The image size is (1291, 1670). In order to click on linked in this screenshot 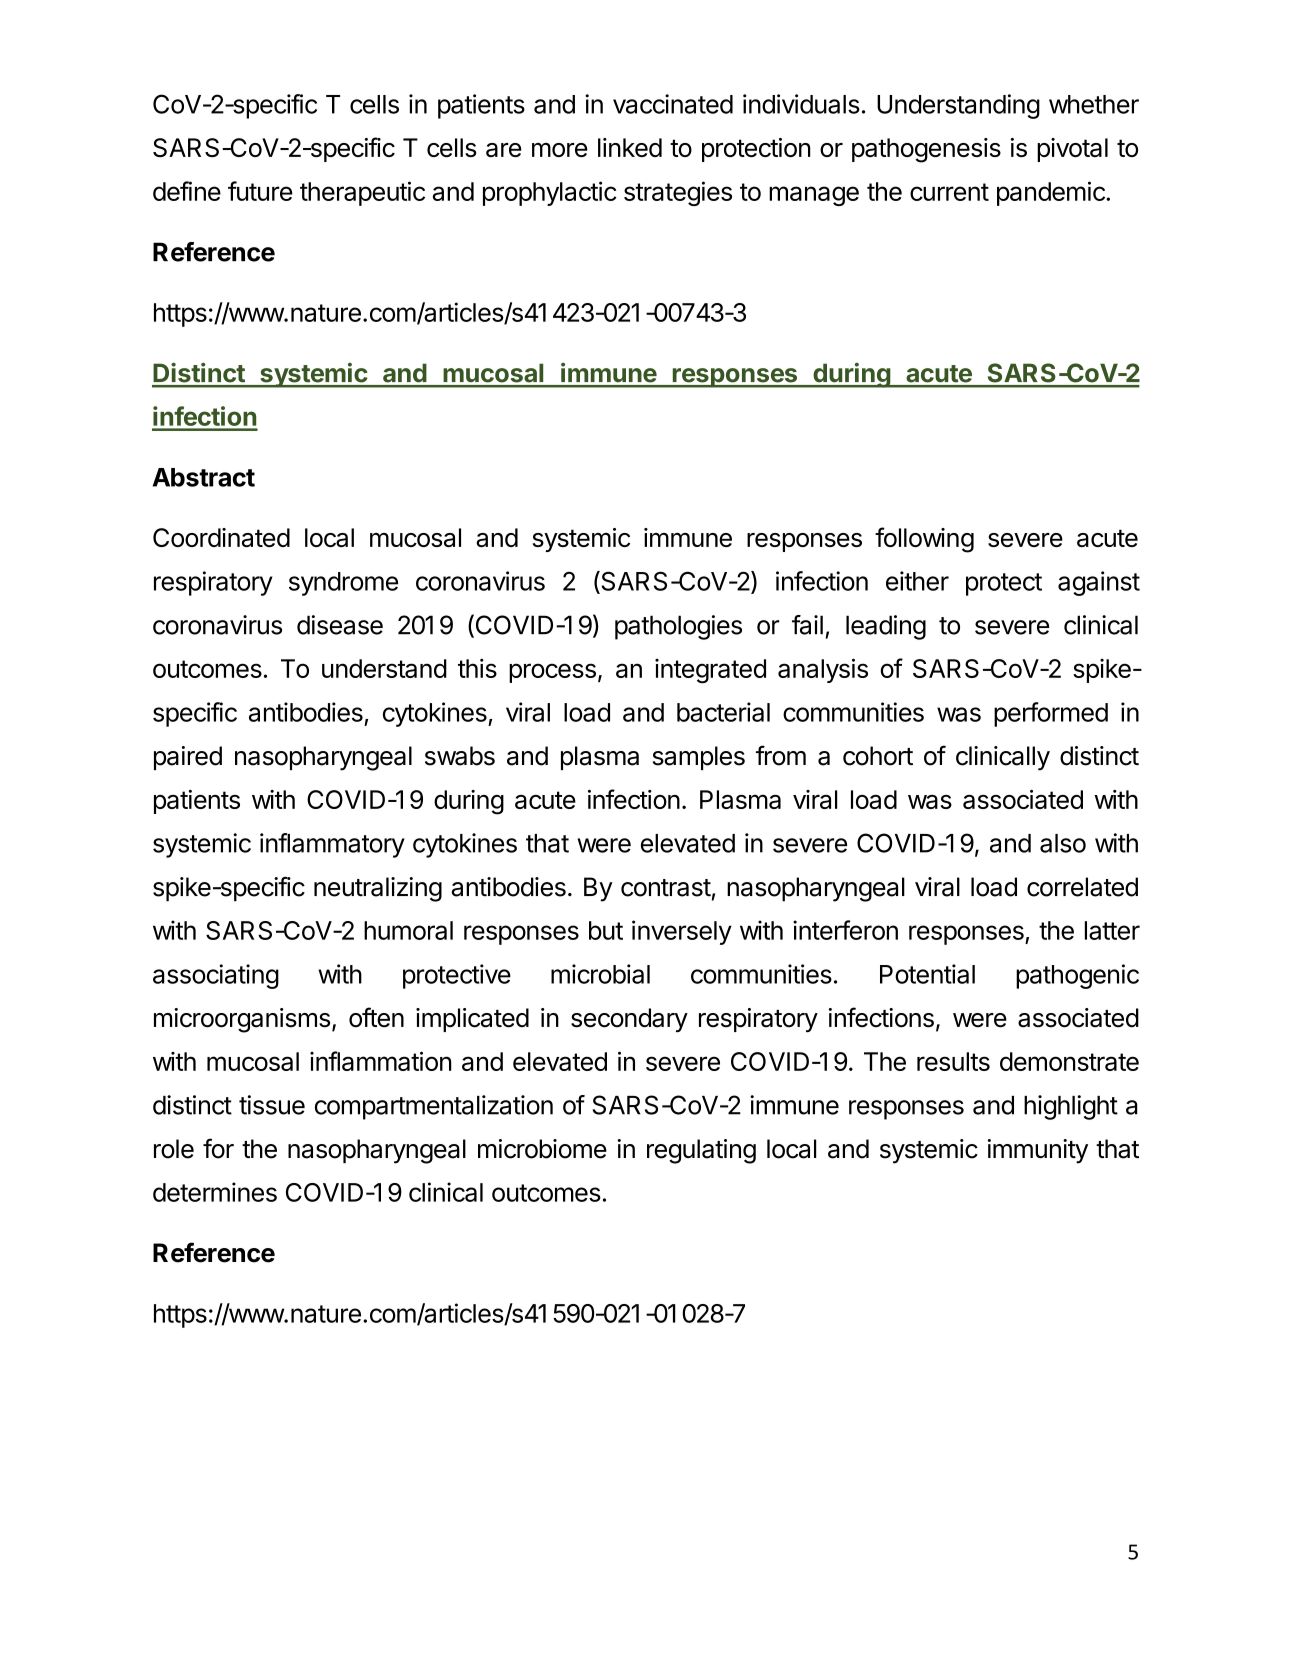, I will do `click(630, 147)`.
